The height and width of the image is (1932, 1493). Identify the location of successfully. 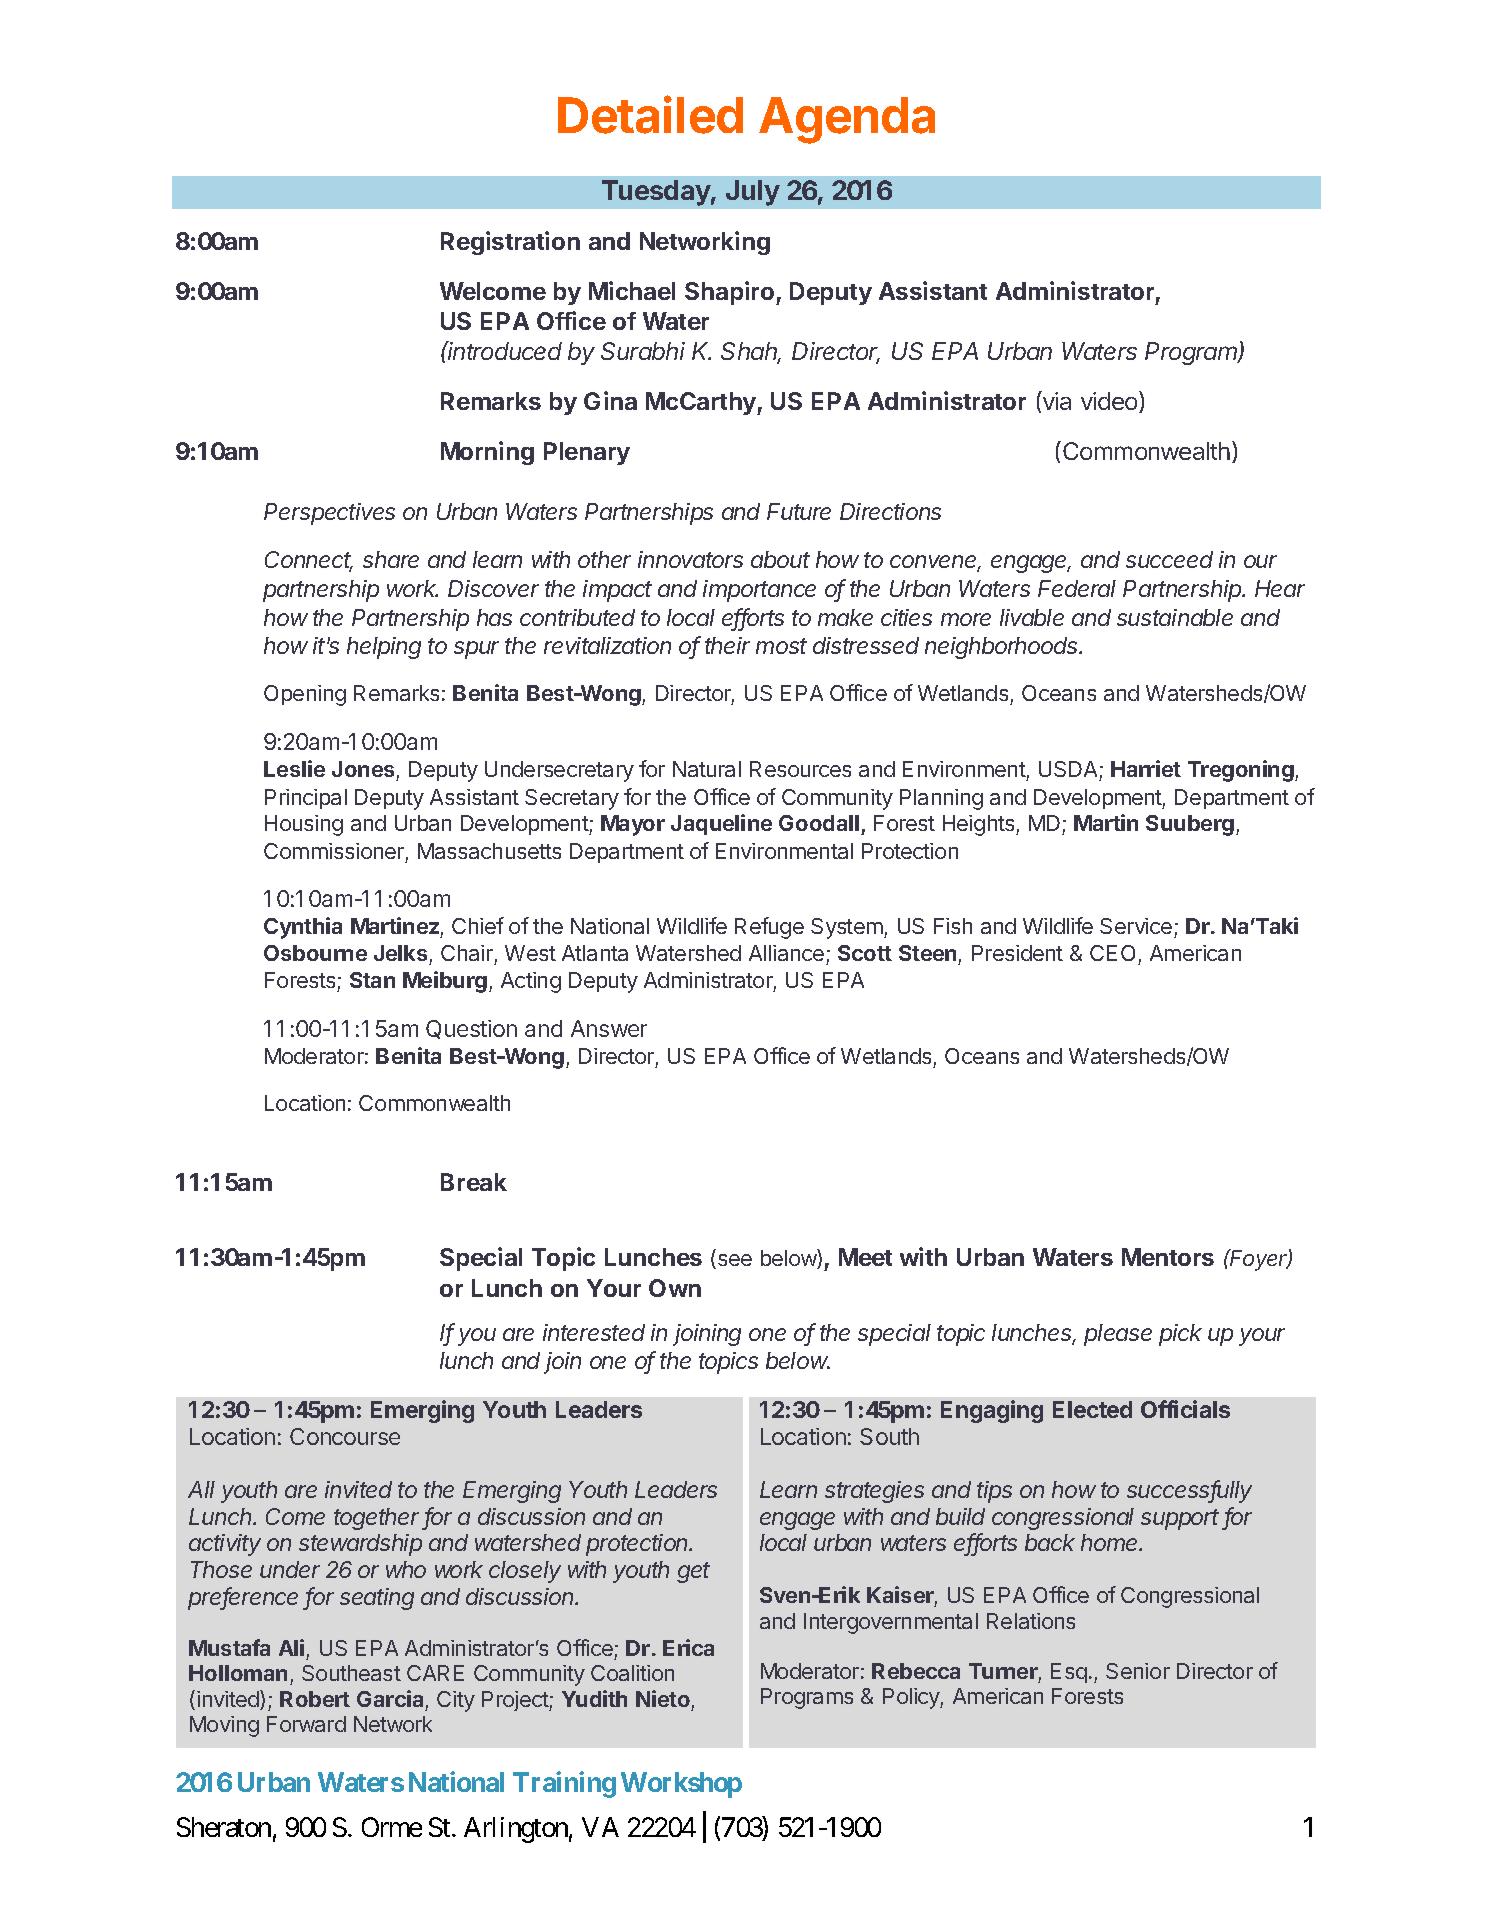
(1189, 1491).
